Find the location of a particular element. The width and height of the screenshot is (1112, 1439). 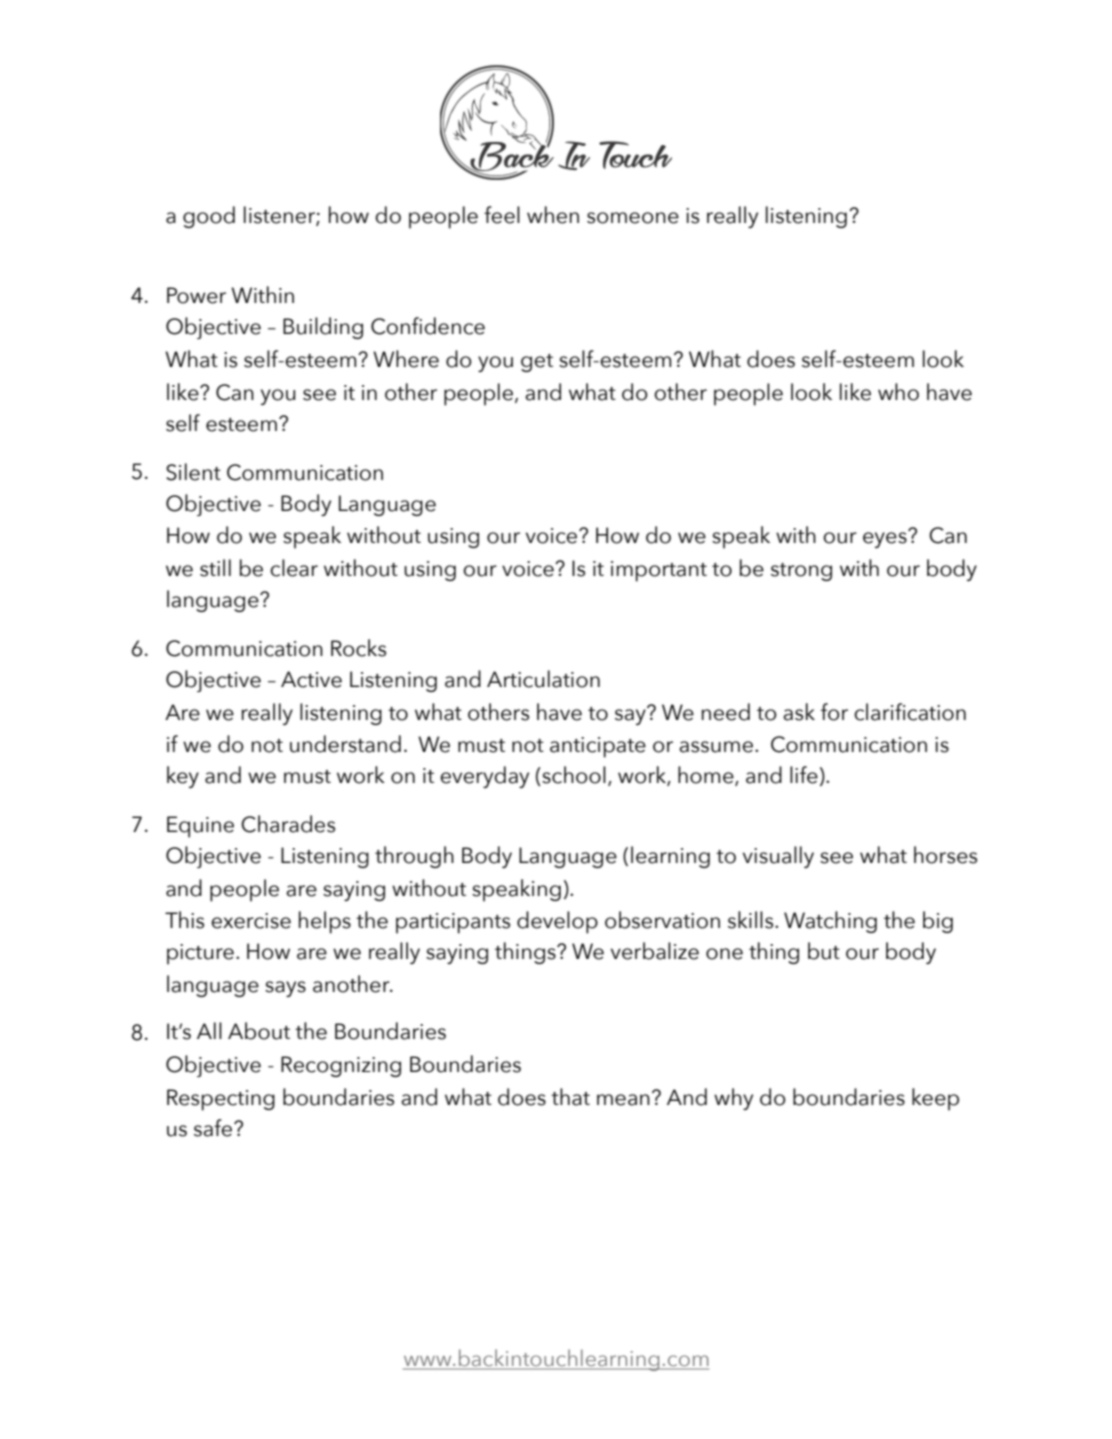

someone is located at coordinates (633, 218).
